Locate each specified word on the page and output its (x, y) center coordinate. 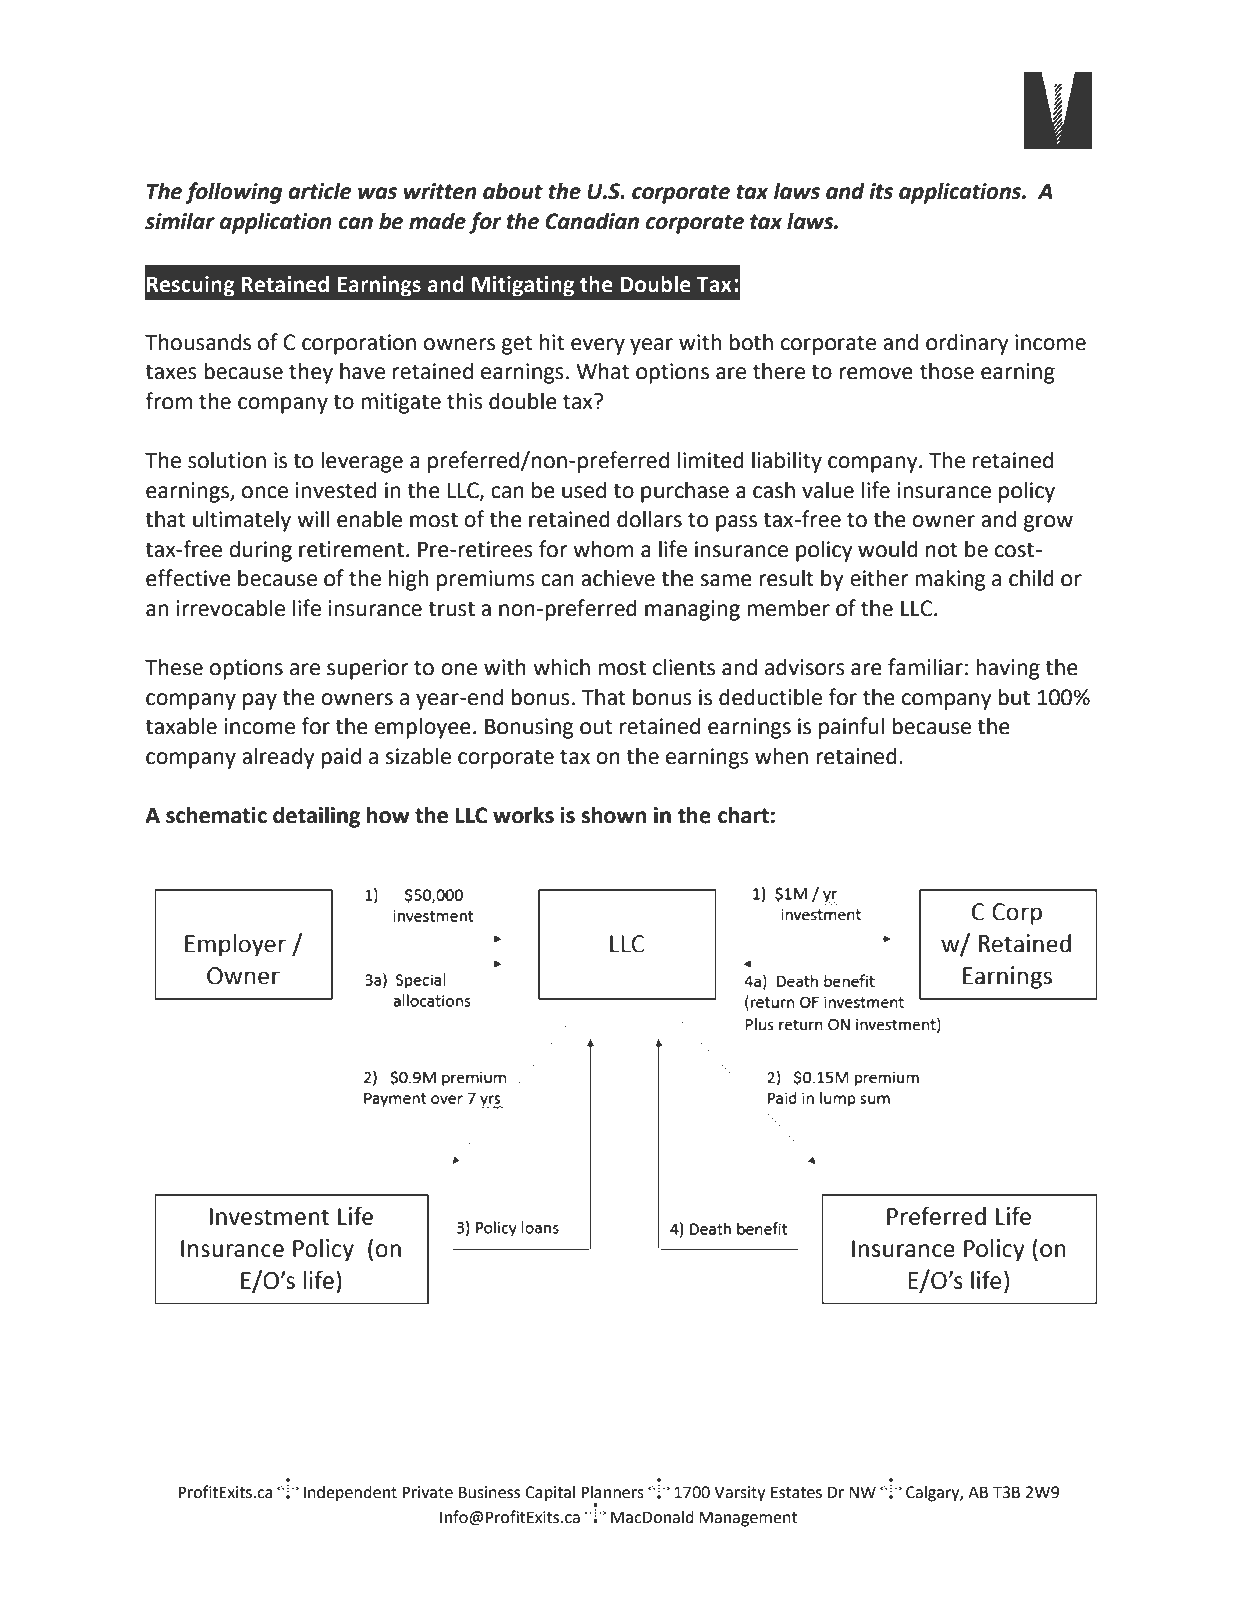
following (233, 193)
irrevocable (231, 608)
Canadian (592, 221)
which (561, 667)
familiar (925, 667)
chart (743, 815)
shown (613, 815)
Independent (350, 1494)
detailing (316, 817)
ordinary (967, 344)
